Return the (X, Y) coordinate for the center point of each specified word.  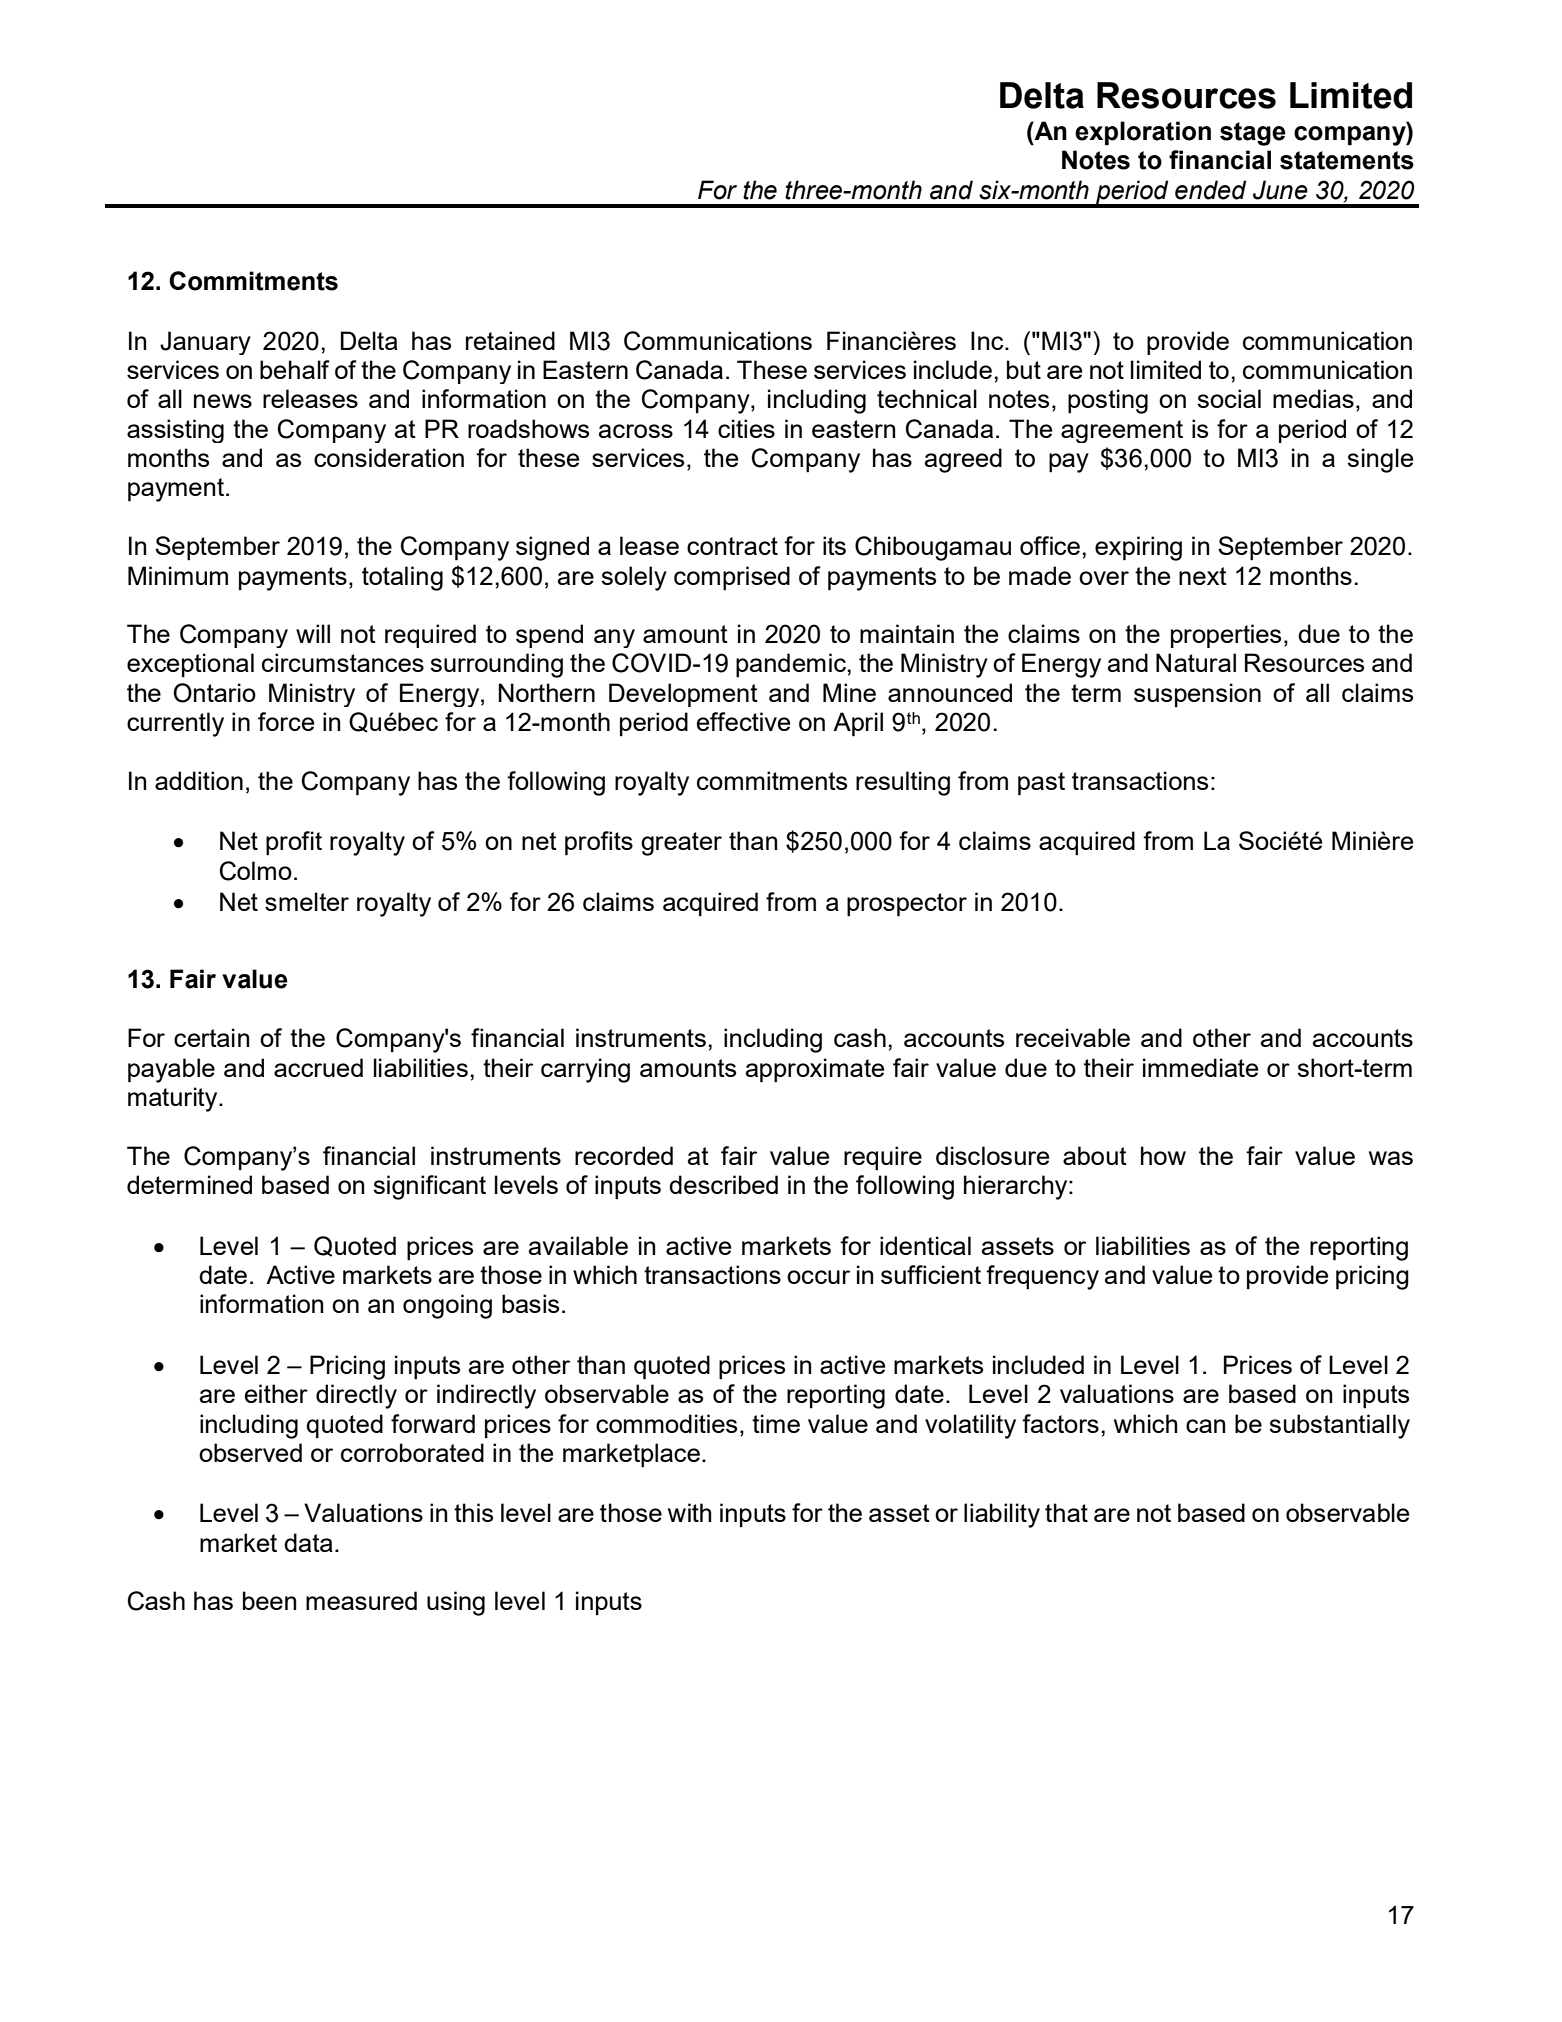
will (313, 633)
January (205, 343)
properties (1226, 636)
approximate (815, 1070)
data (308, 1542)
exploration (1143, 133)
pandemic (792, 665)
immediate (1200, 1067)
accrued (318, 1067)
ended (1210, 190)
